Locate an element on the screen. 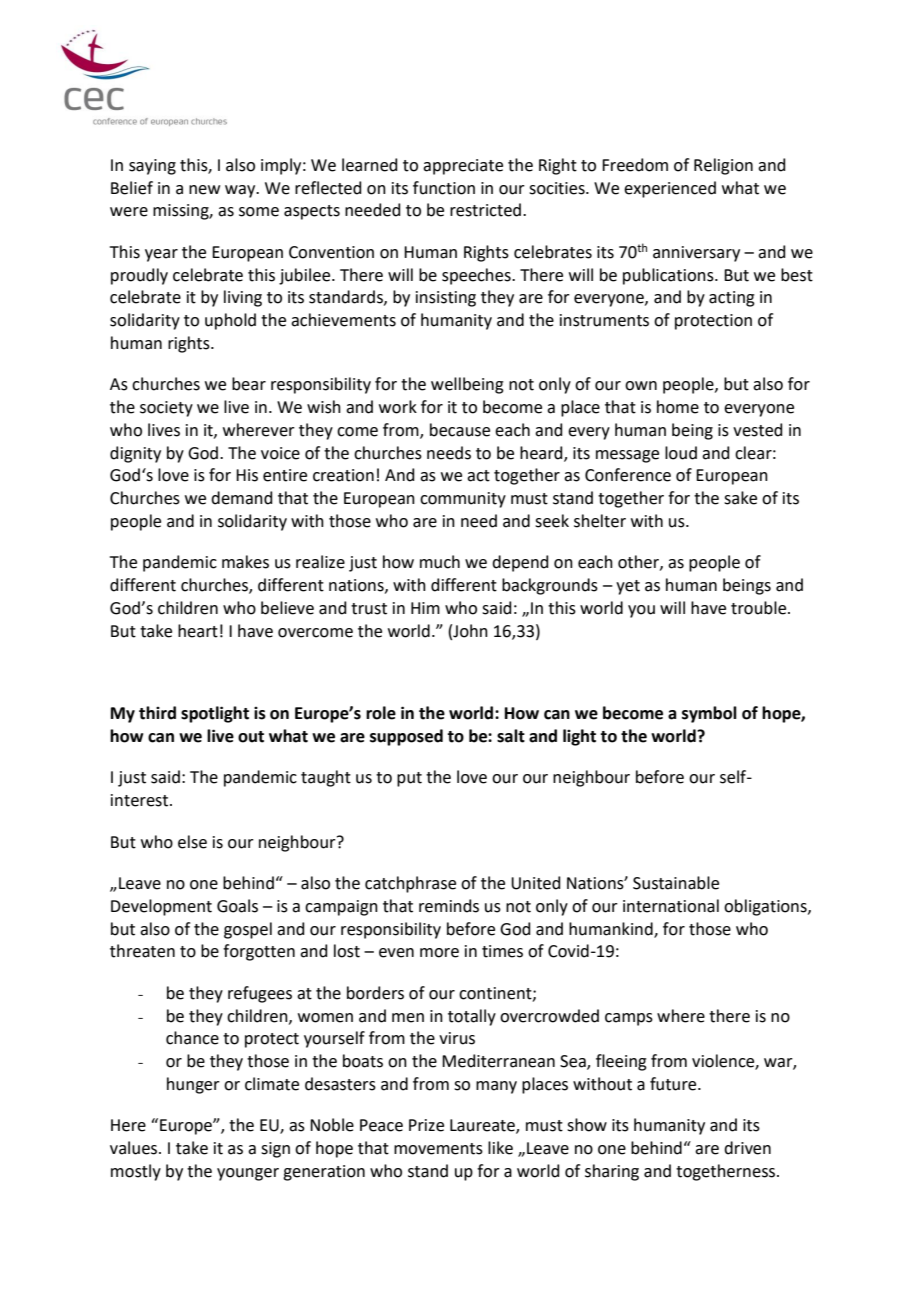  Him is located at coordinates (425, 608).
